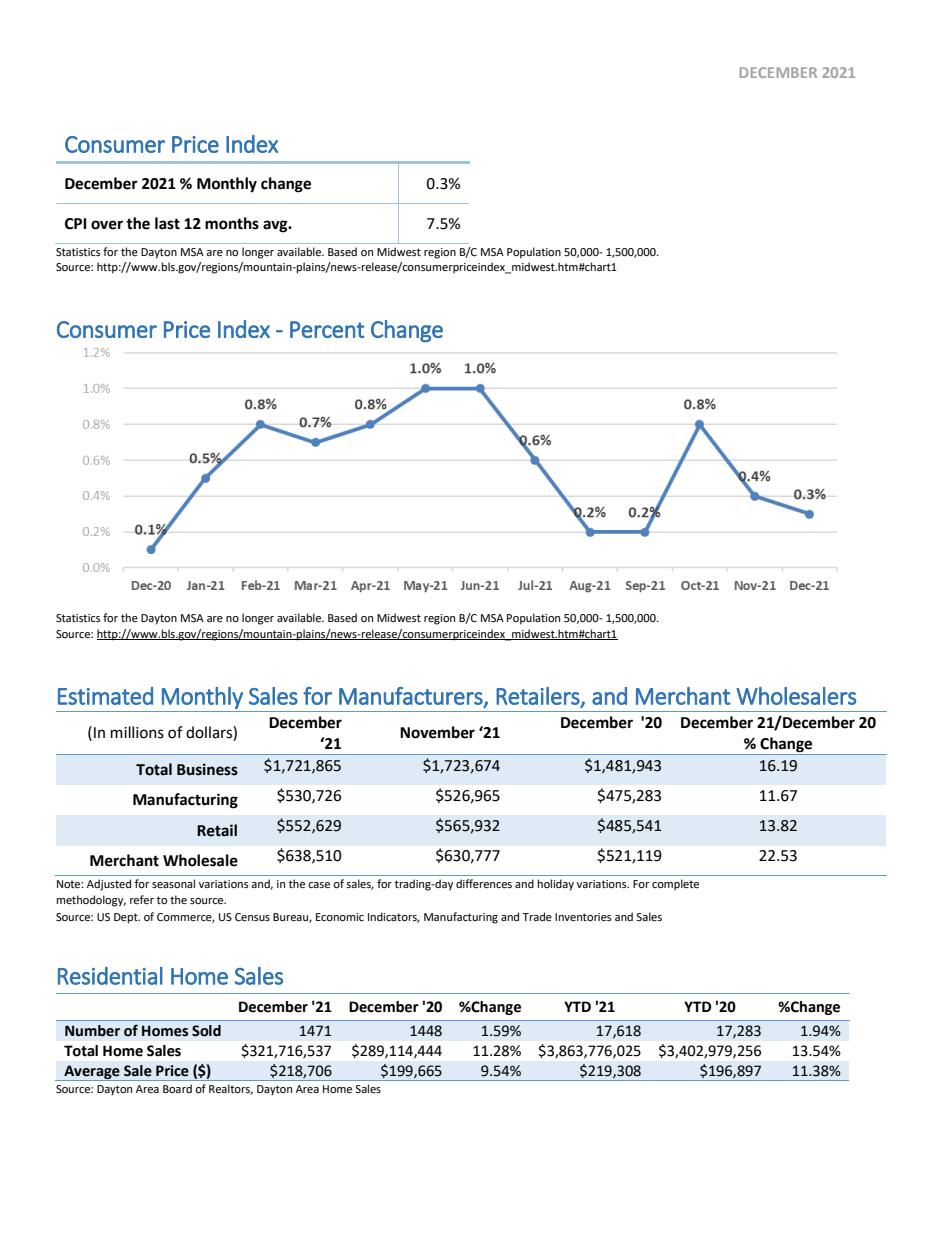 This document has height=1233, width=952. I want to click on last, so click(167, 223).
